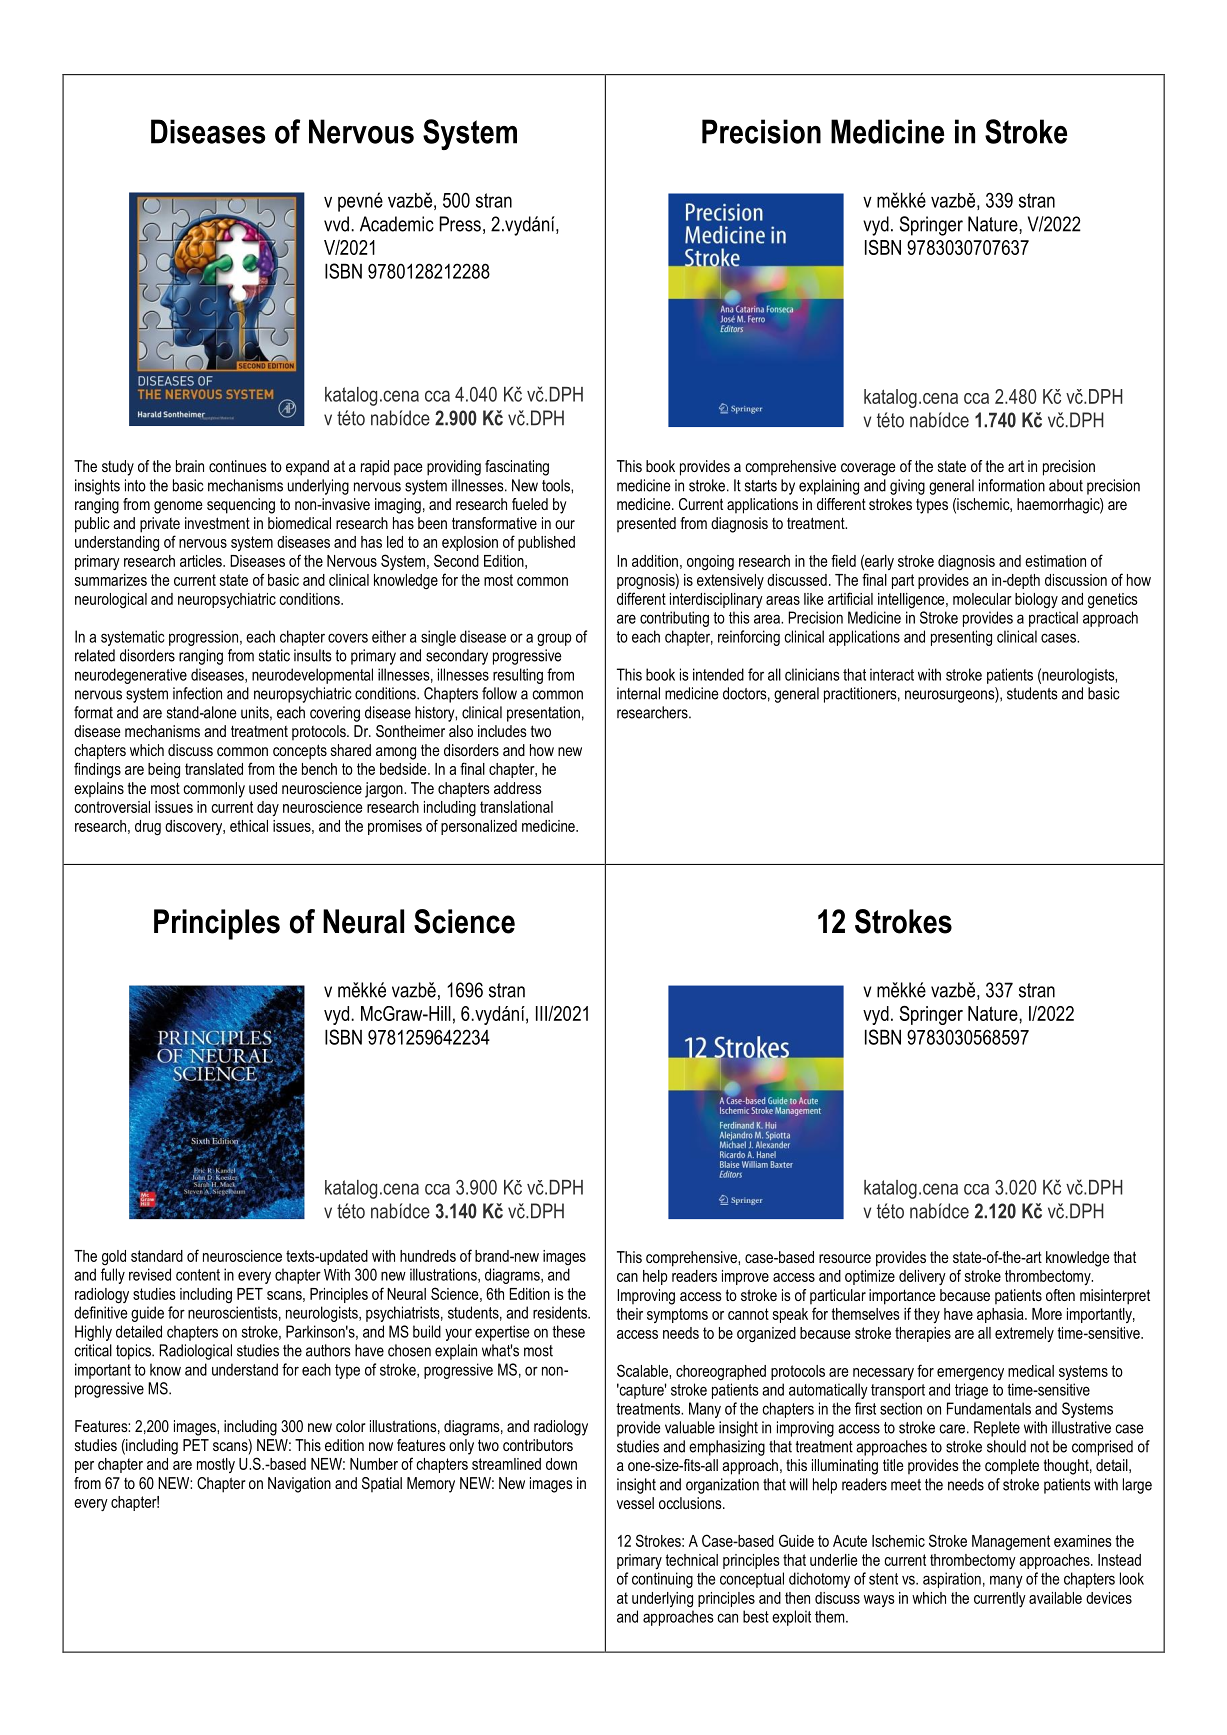 The width and height of the screenshot is (1227, 1735). Describe the element at coordinates (460, 224) in the screenshot. I see `Press` at that location.
